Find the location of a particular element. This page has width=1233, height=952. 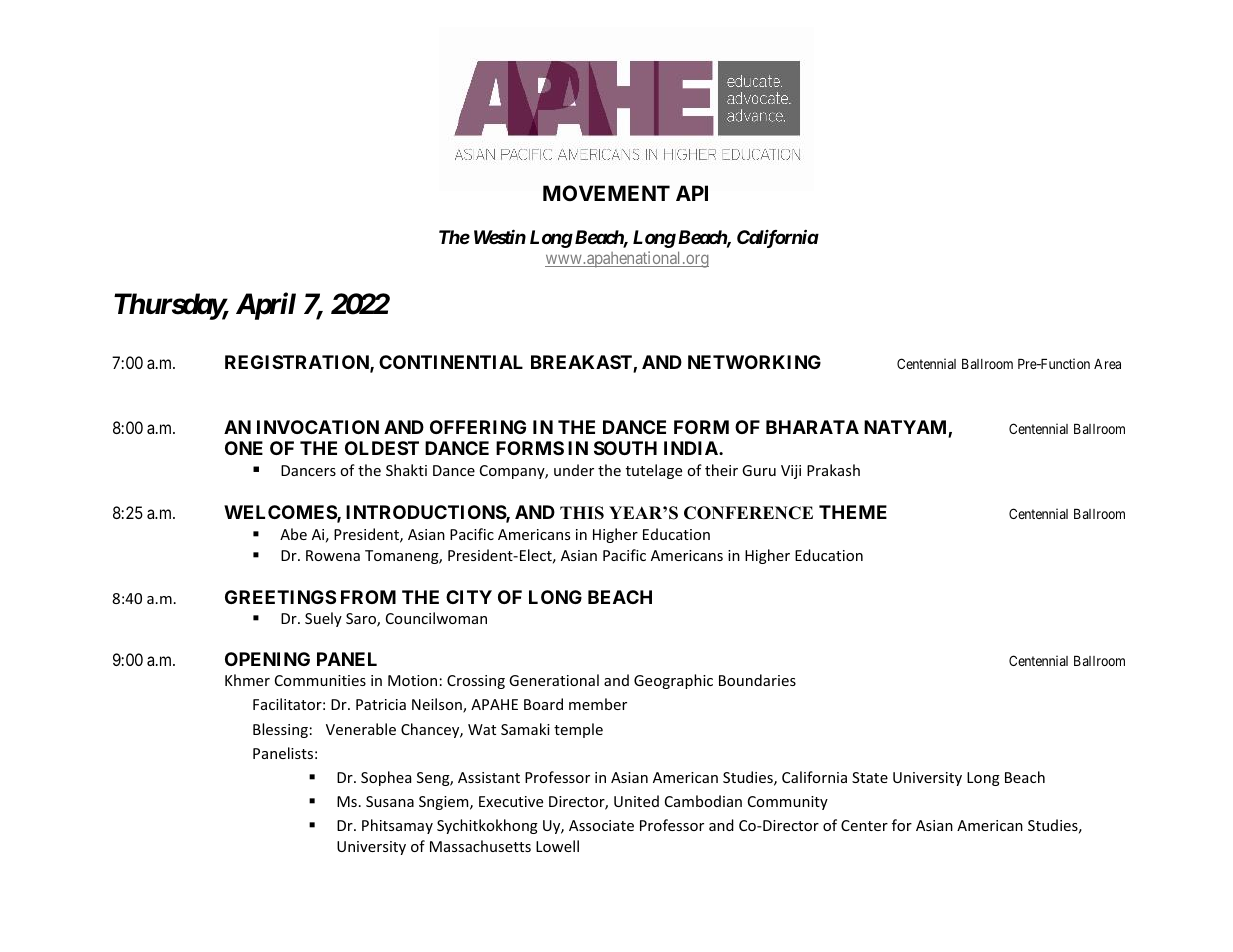

Abe is located at coordinates (293, 534).
